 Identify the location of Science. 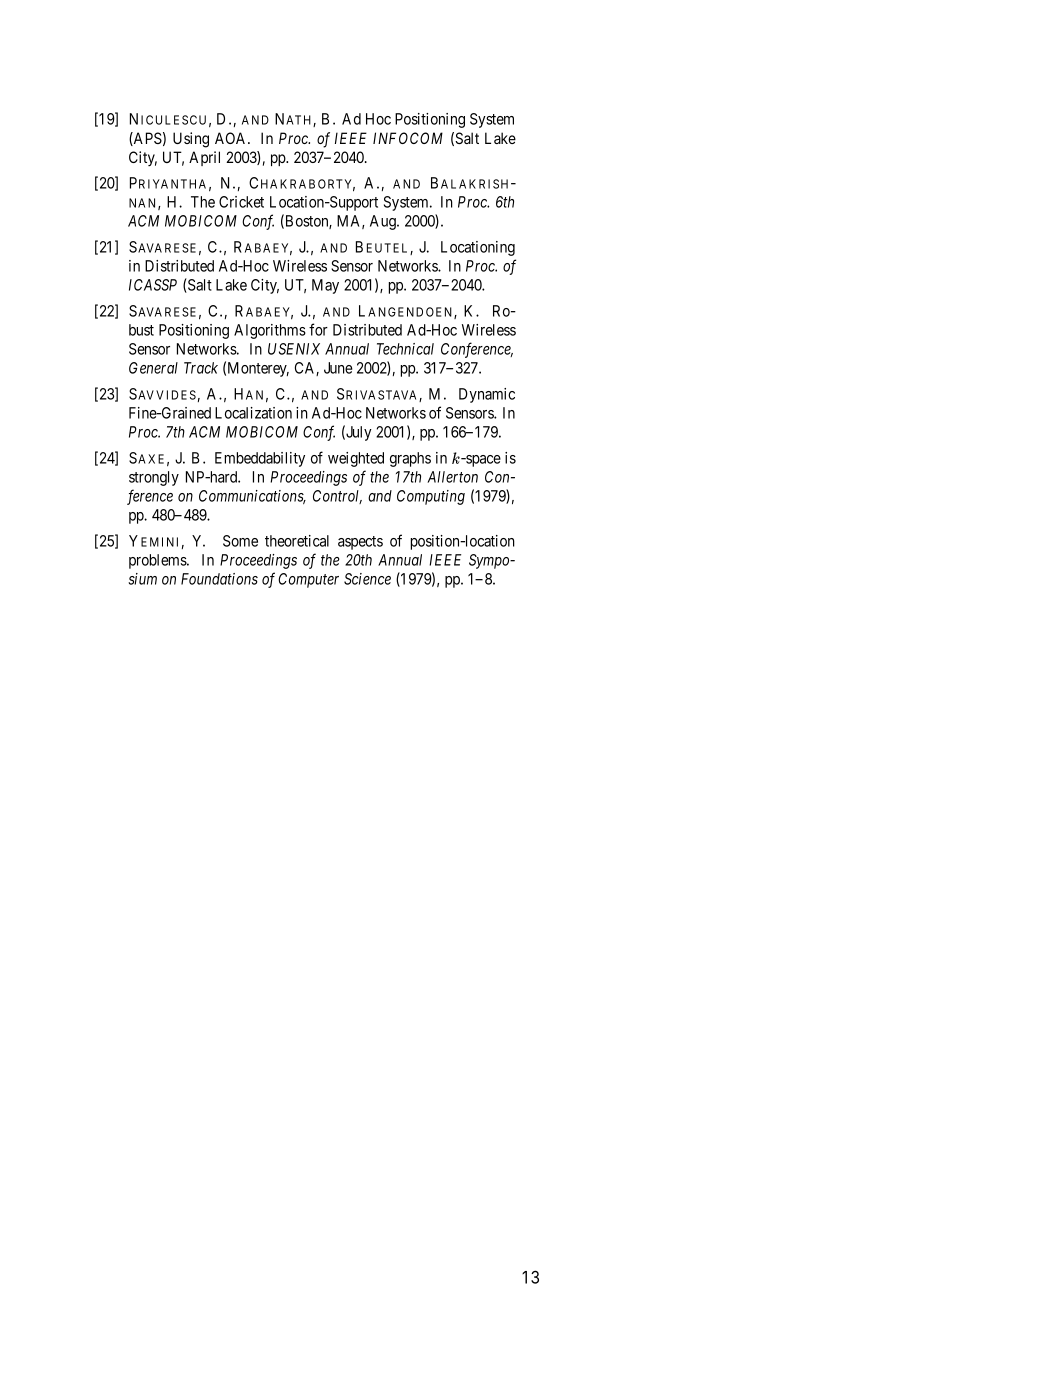
(367, 579).
